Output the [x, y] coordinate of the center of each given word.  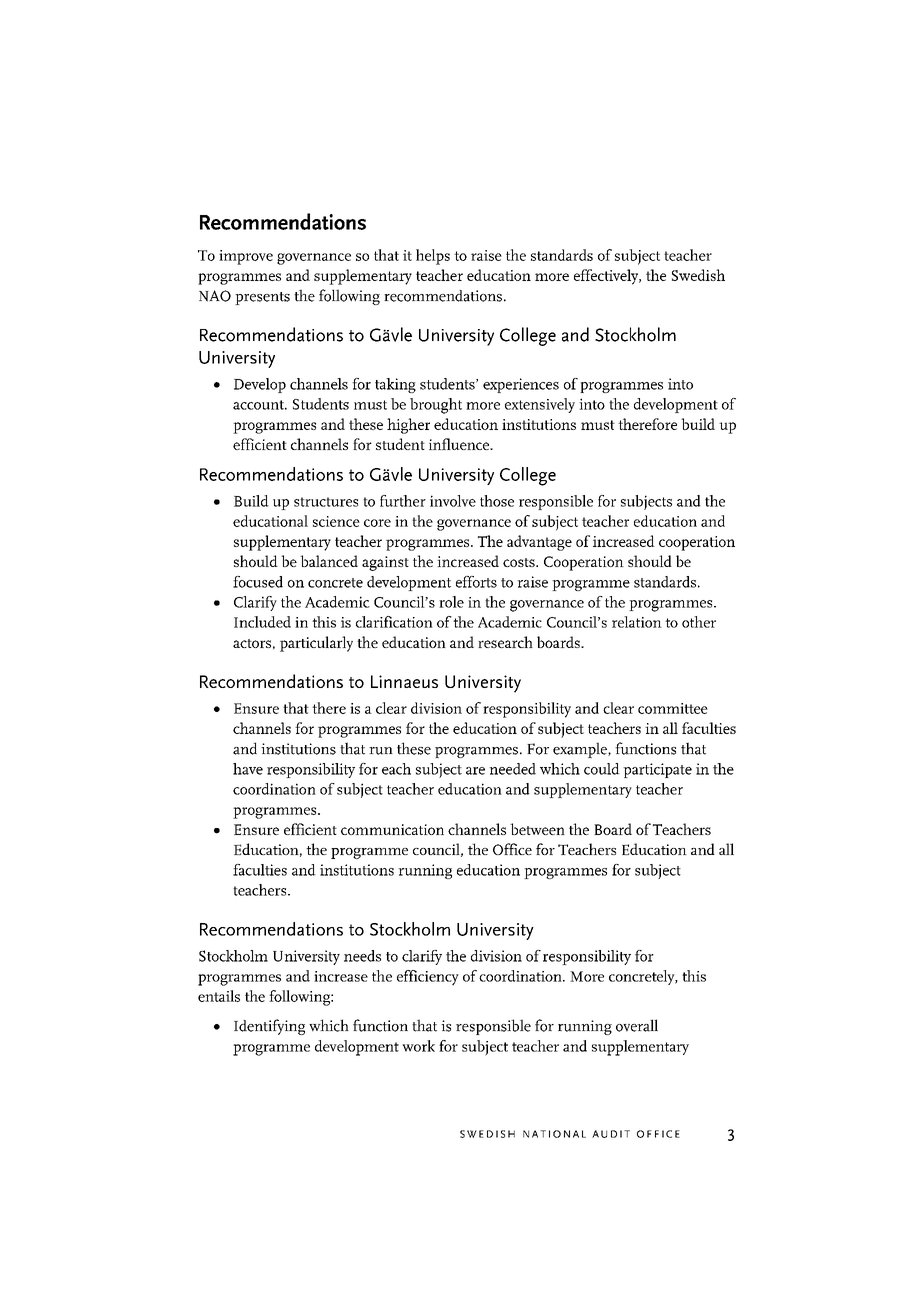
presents [262, 298]
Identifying [269, 1027]
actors [252, 643]
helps [433, 257]
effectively [607, 277]
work [418, 1046]
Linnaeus [404, 681]
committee [673, 708]
